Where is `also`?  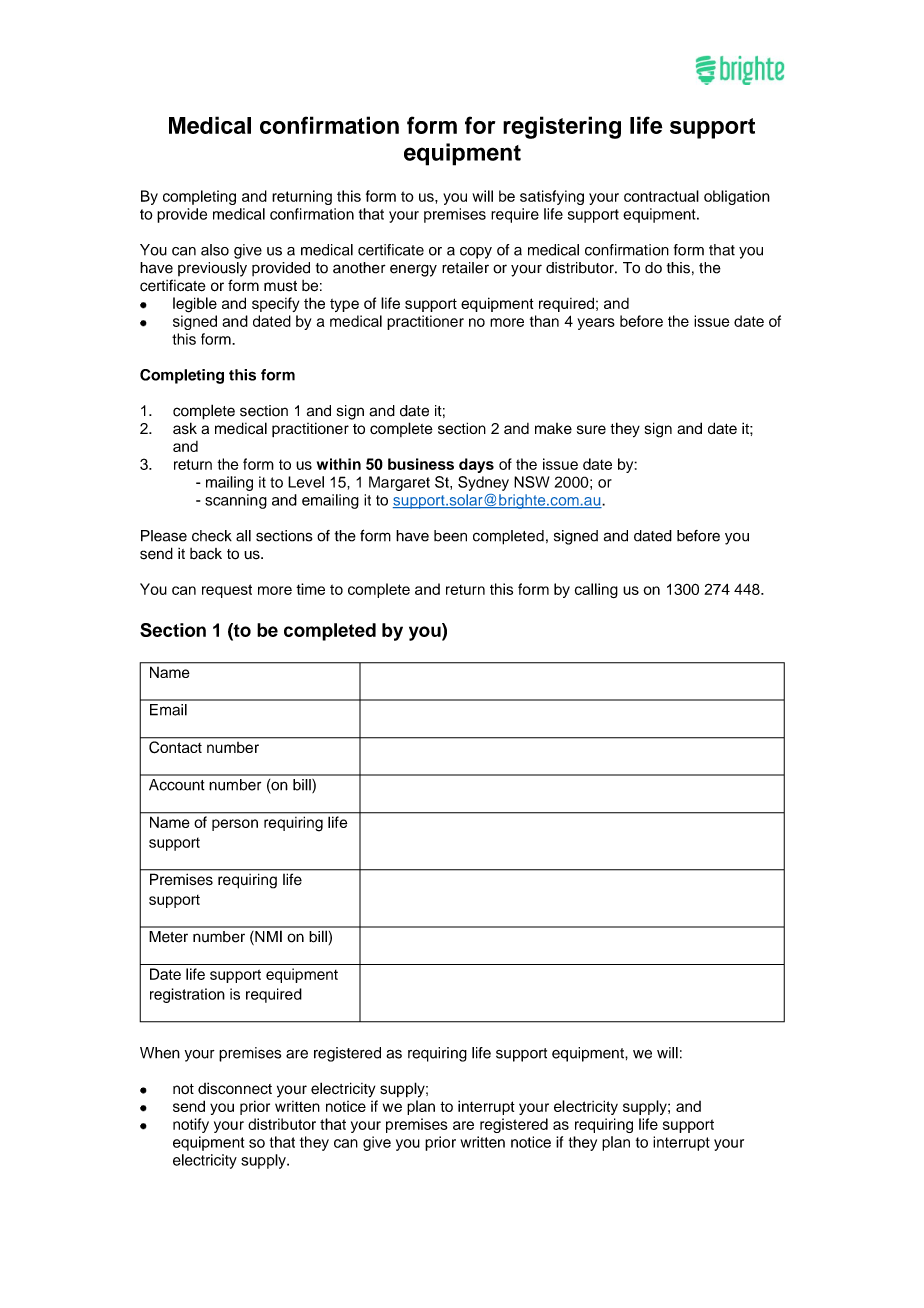 also is located at coordinates (215, 250).
